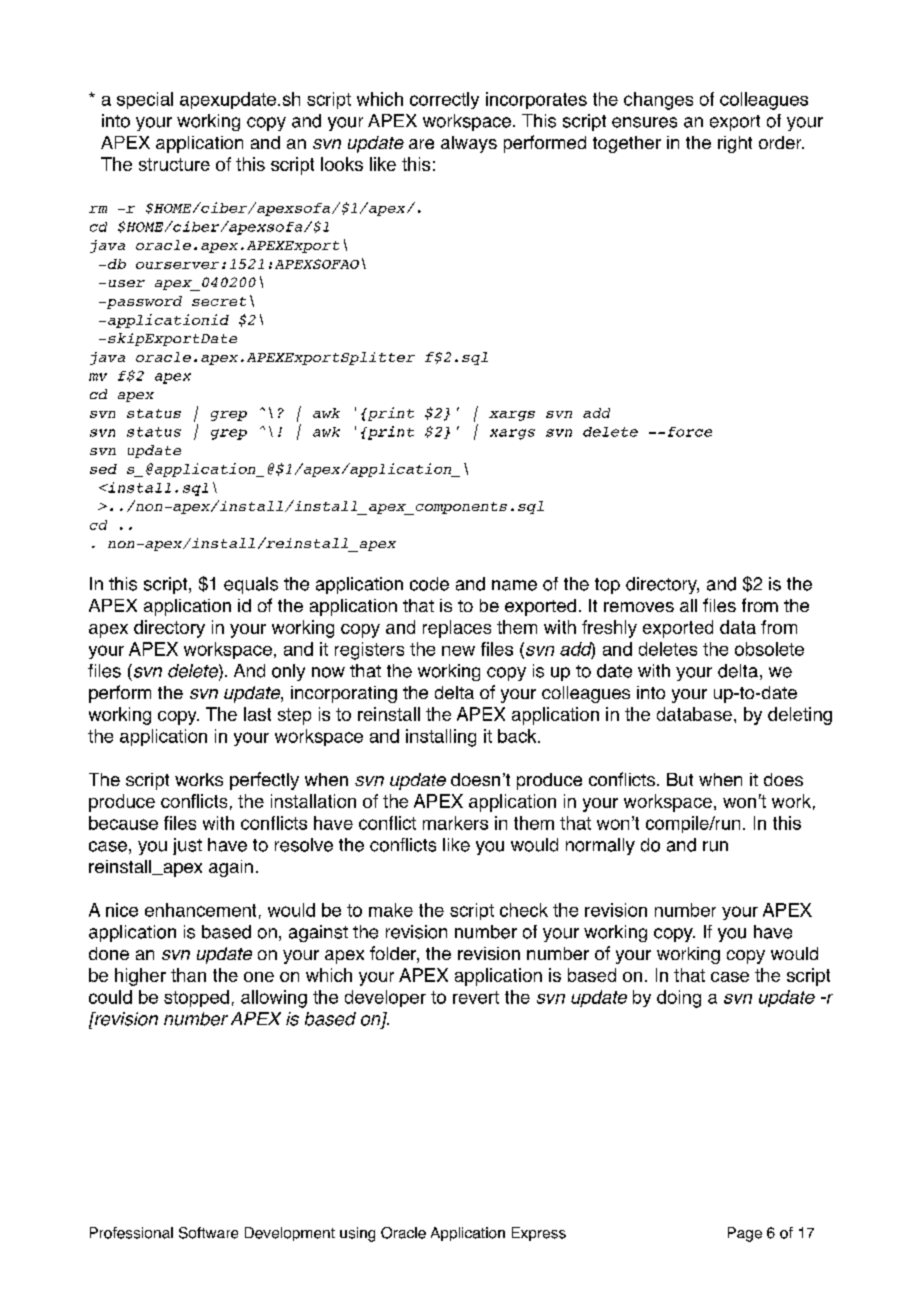 The height and width of the document is (1308, 924). Describe the element at coordinates (735, 144) in the document. I see `right` at that location.
